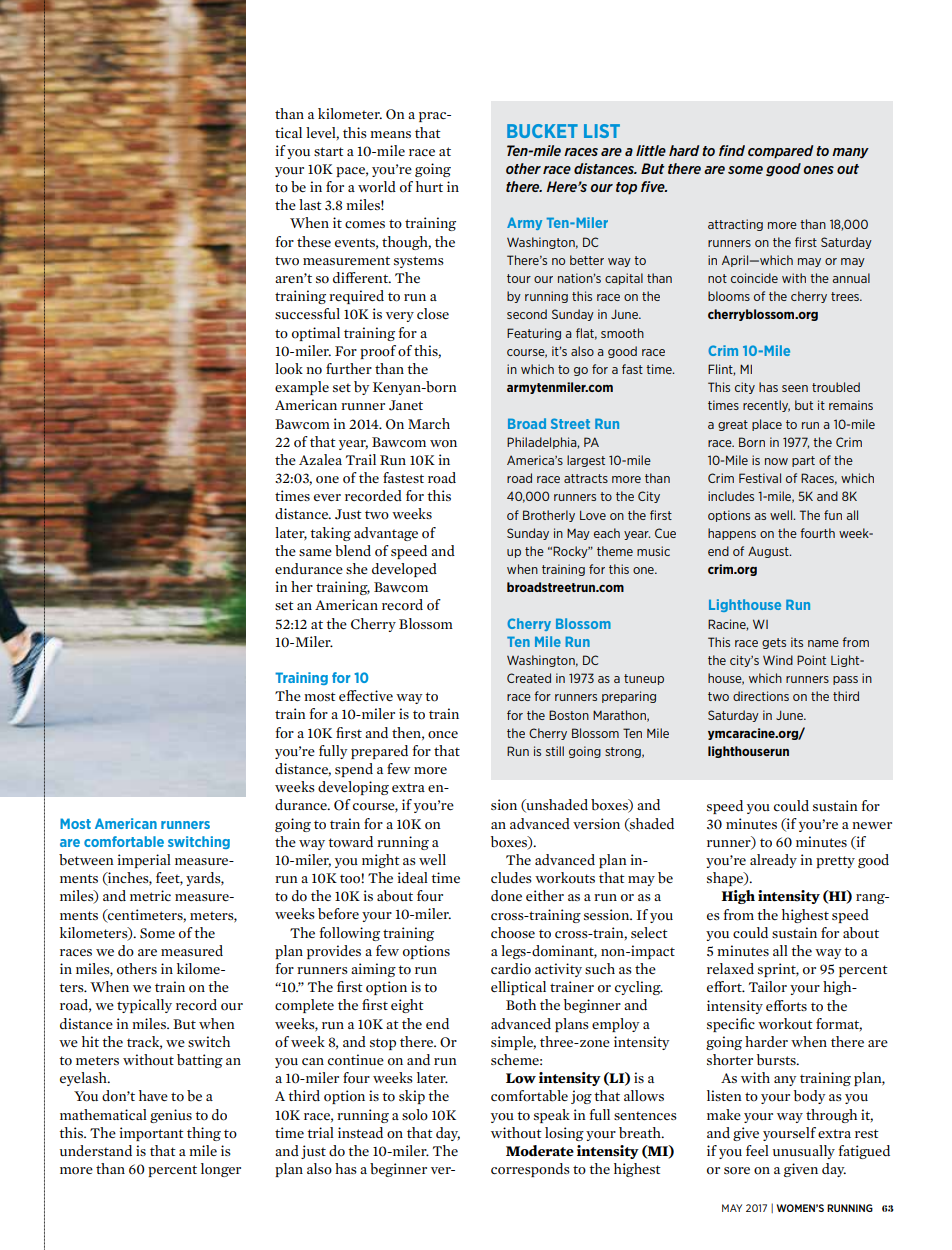 Image resolution: width=952 pixels, height=1250 pixels. I want to click on directions, so click(761, 696).
